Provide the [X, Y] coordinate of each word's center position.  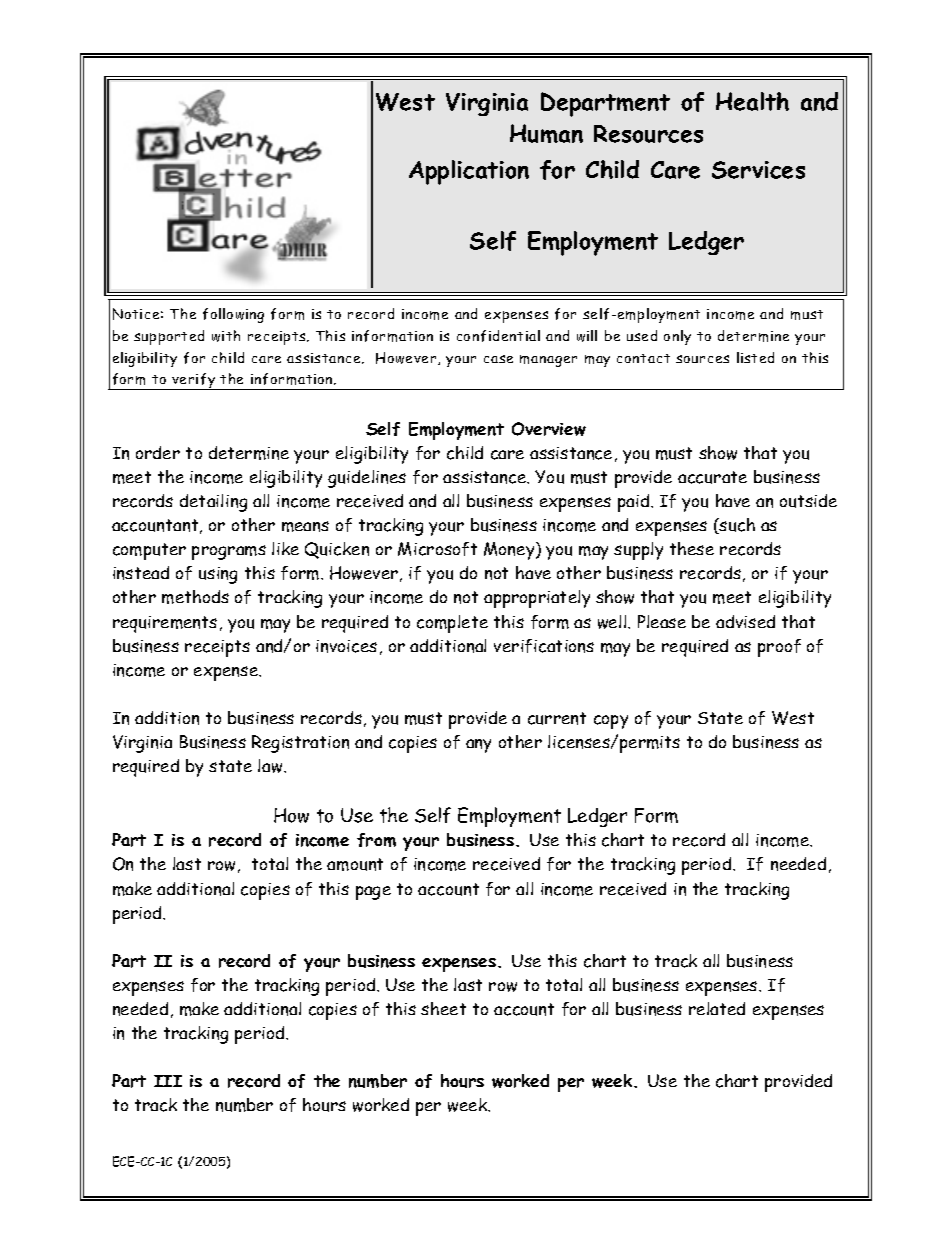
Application [469, 172]
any [478, 746]
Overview [549, 429]
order [158, 452]
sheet [443, 1008]
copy [611, 722]
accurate [712, 477]
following [233, 315]
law [271, 766]
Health [752, 101]
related [717, 1008]
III [168, 1081]
